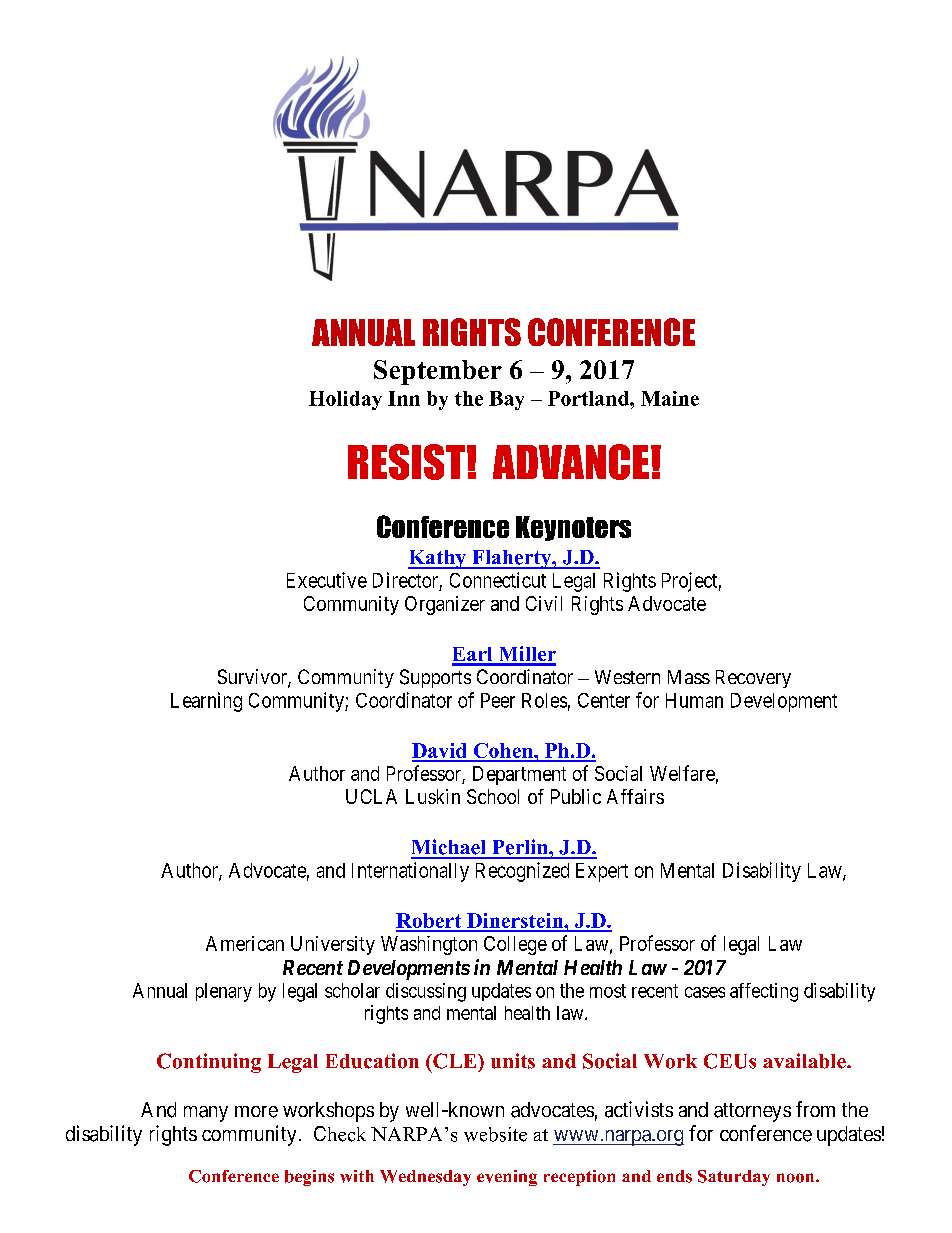 The height and width of the screenshot is (1233, 952). I want to click on Maine, so click(670, 398).
